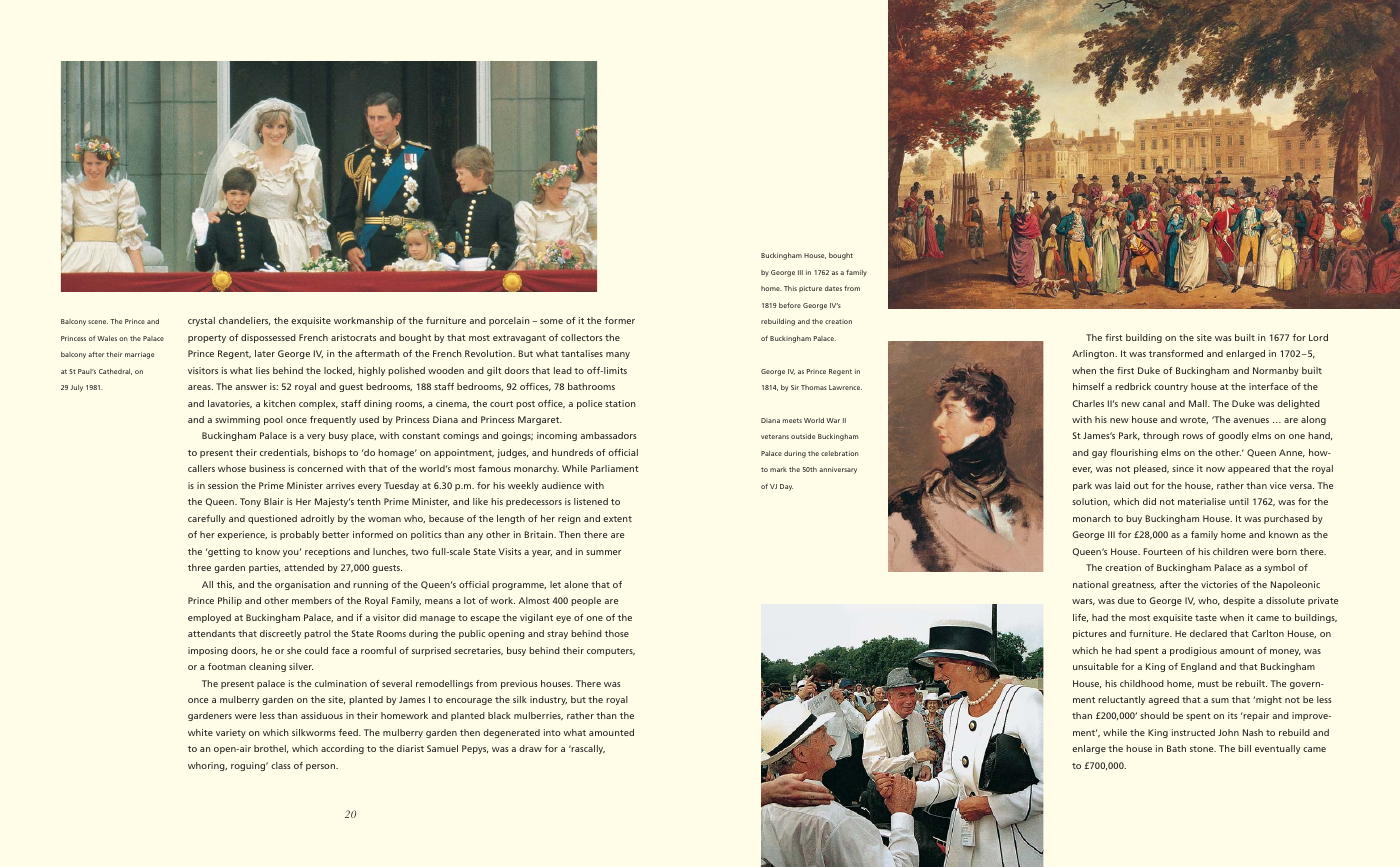 The height and width of the image is (867, 1400). What do you see at coordinates (199, 567) in the image?
I see `three` at bounding box center [199, 567].
